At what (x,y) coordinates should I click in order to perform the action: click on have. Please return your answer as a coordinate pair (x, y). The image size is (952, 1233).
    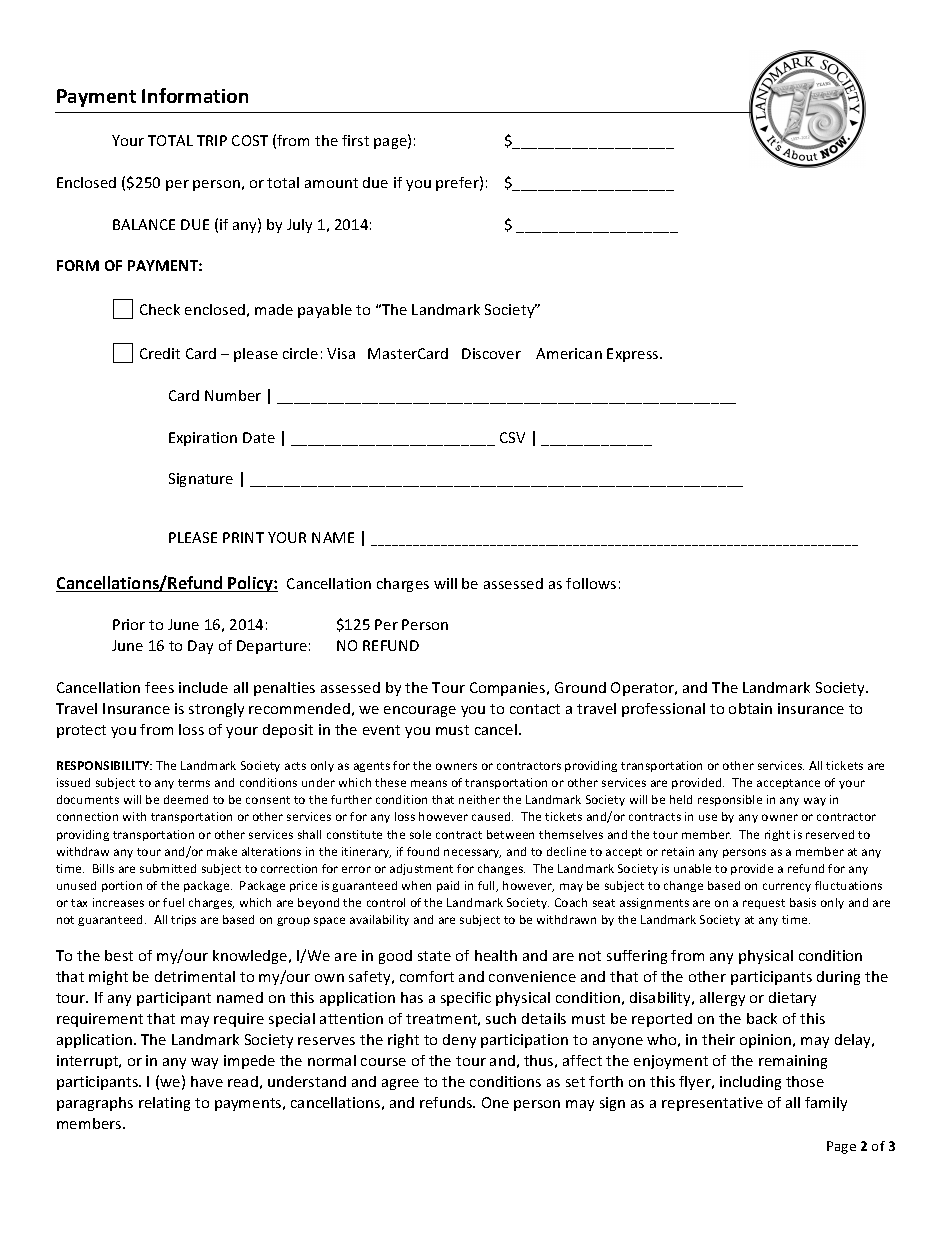
    Looking at the image, I should click on (207, 1081).
